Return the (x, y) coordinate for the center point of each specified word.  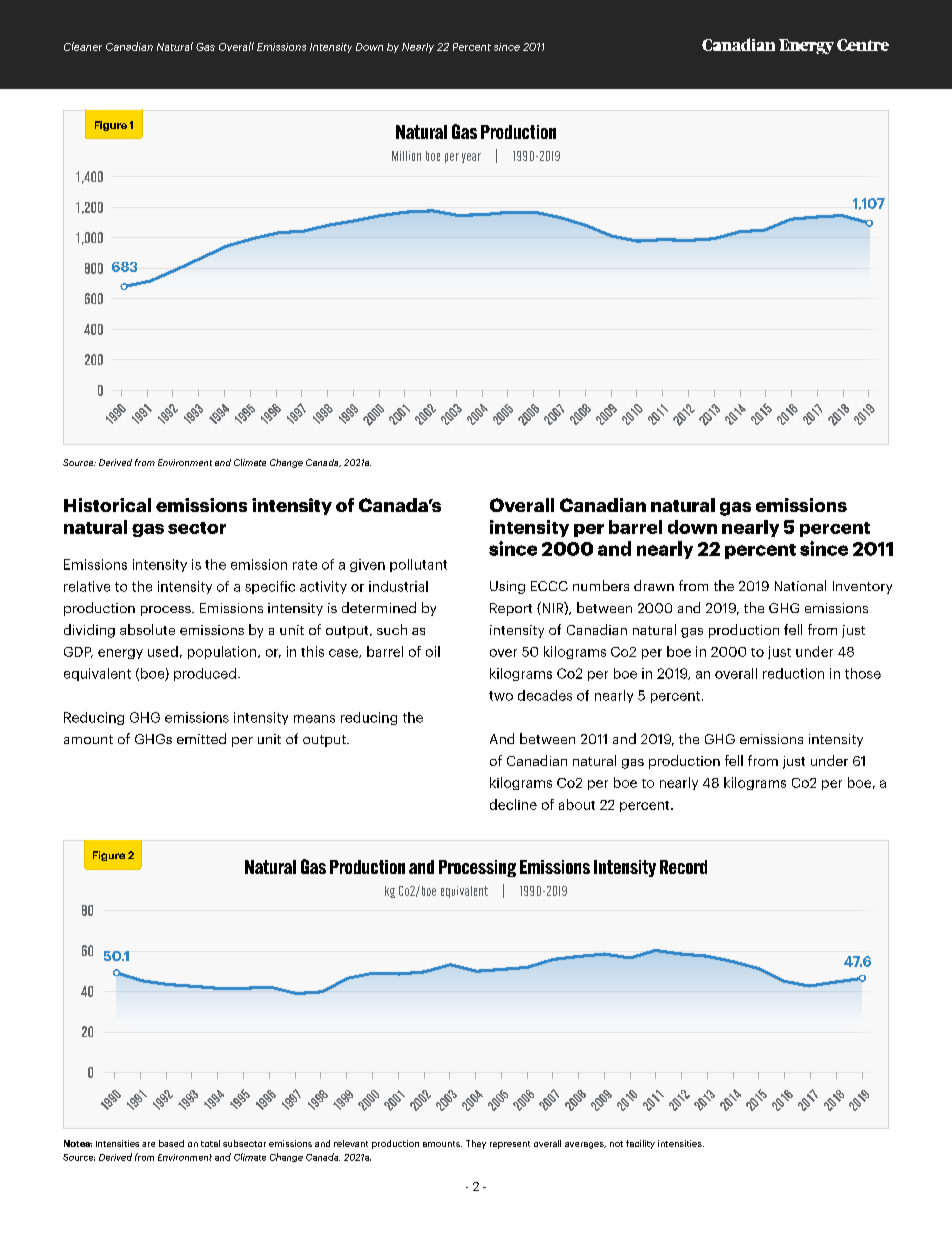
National (800, 585)
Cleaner (83, 46)
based (171, 1143)
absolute (147, 629)
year (471, 158)
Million (406, 156)
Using (507, 587)
